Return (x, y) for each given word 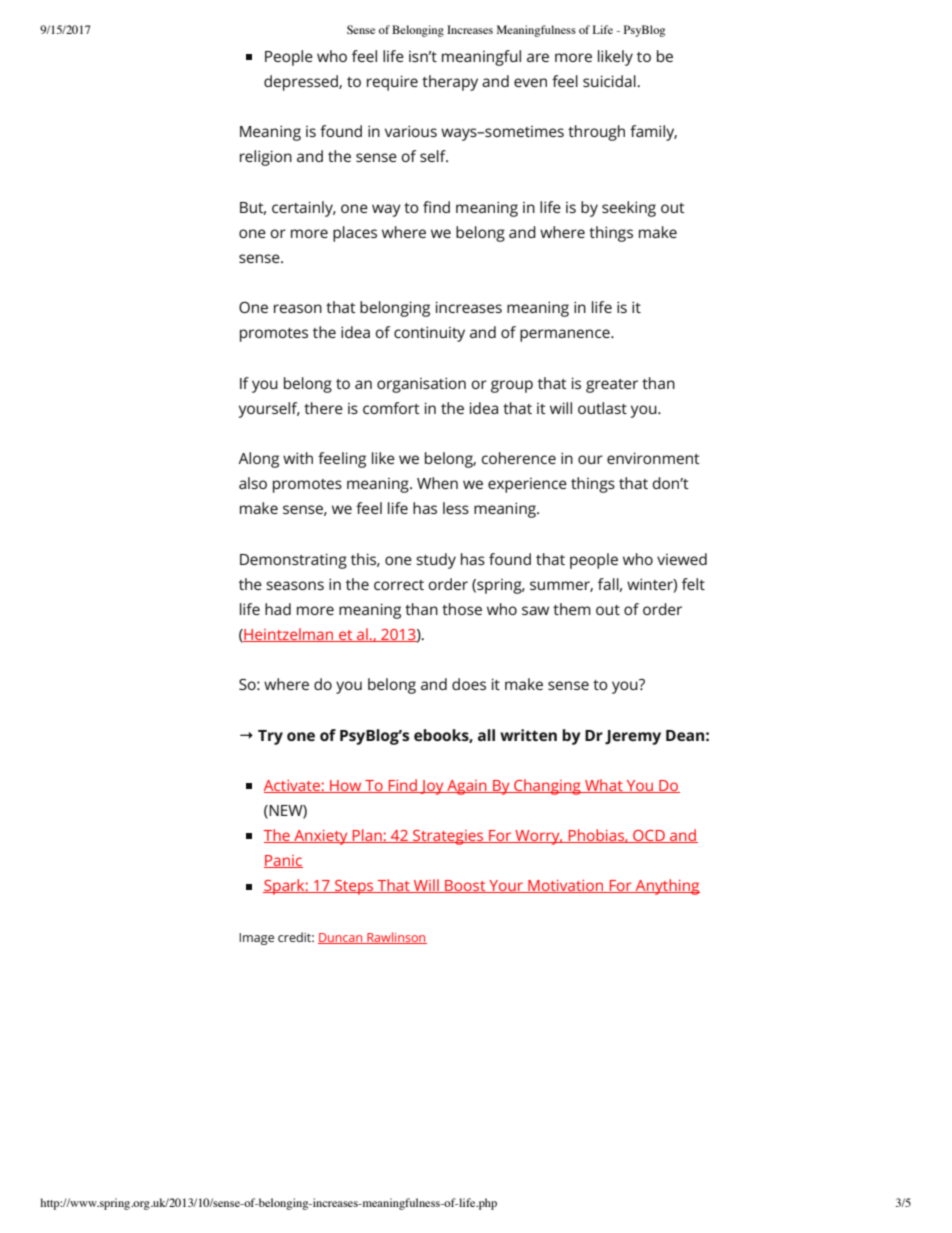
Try (270, 737)
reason (298, 308)
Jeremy (633, 737)
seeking (629, 209)
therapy (450, 83)
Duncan (341, 938)
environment (653, 458)
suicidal (610, 81)
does (469, 684)
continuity (429, 334)
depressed (302, 83)
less (456, 508)
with (298, 458)
